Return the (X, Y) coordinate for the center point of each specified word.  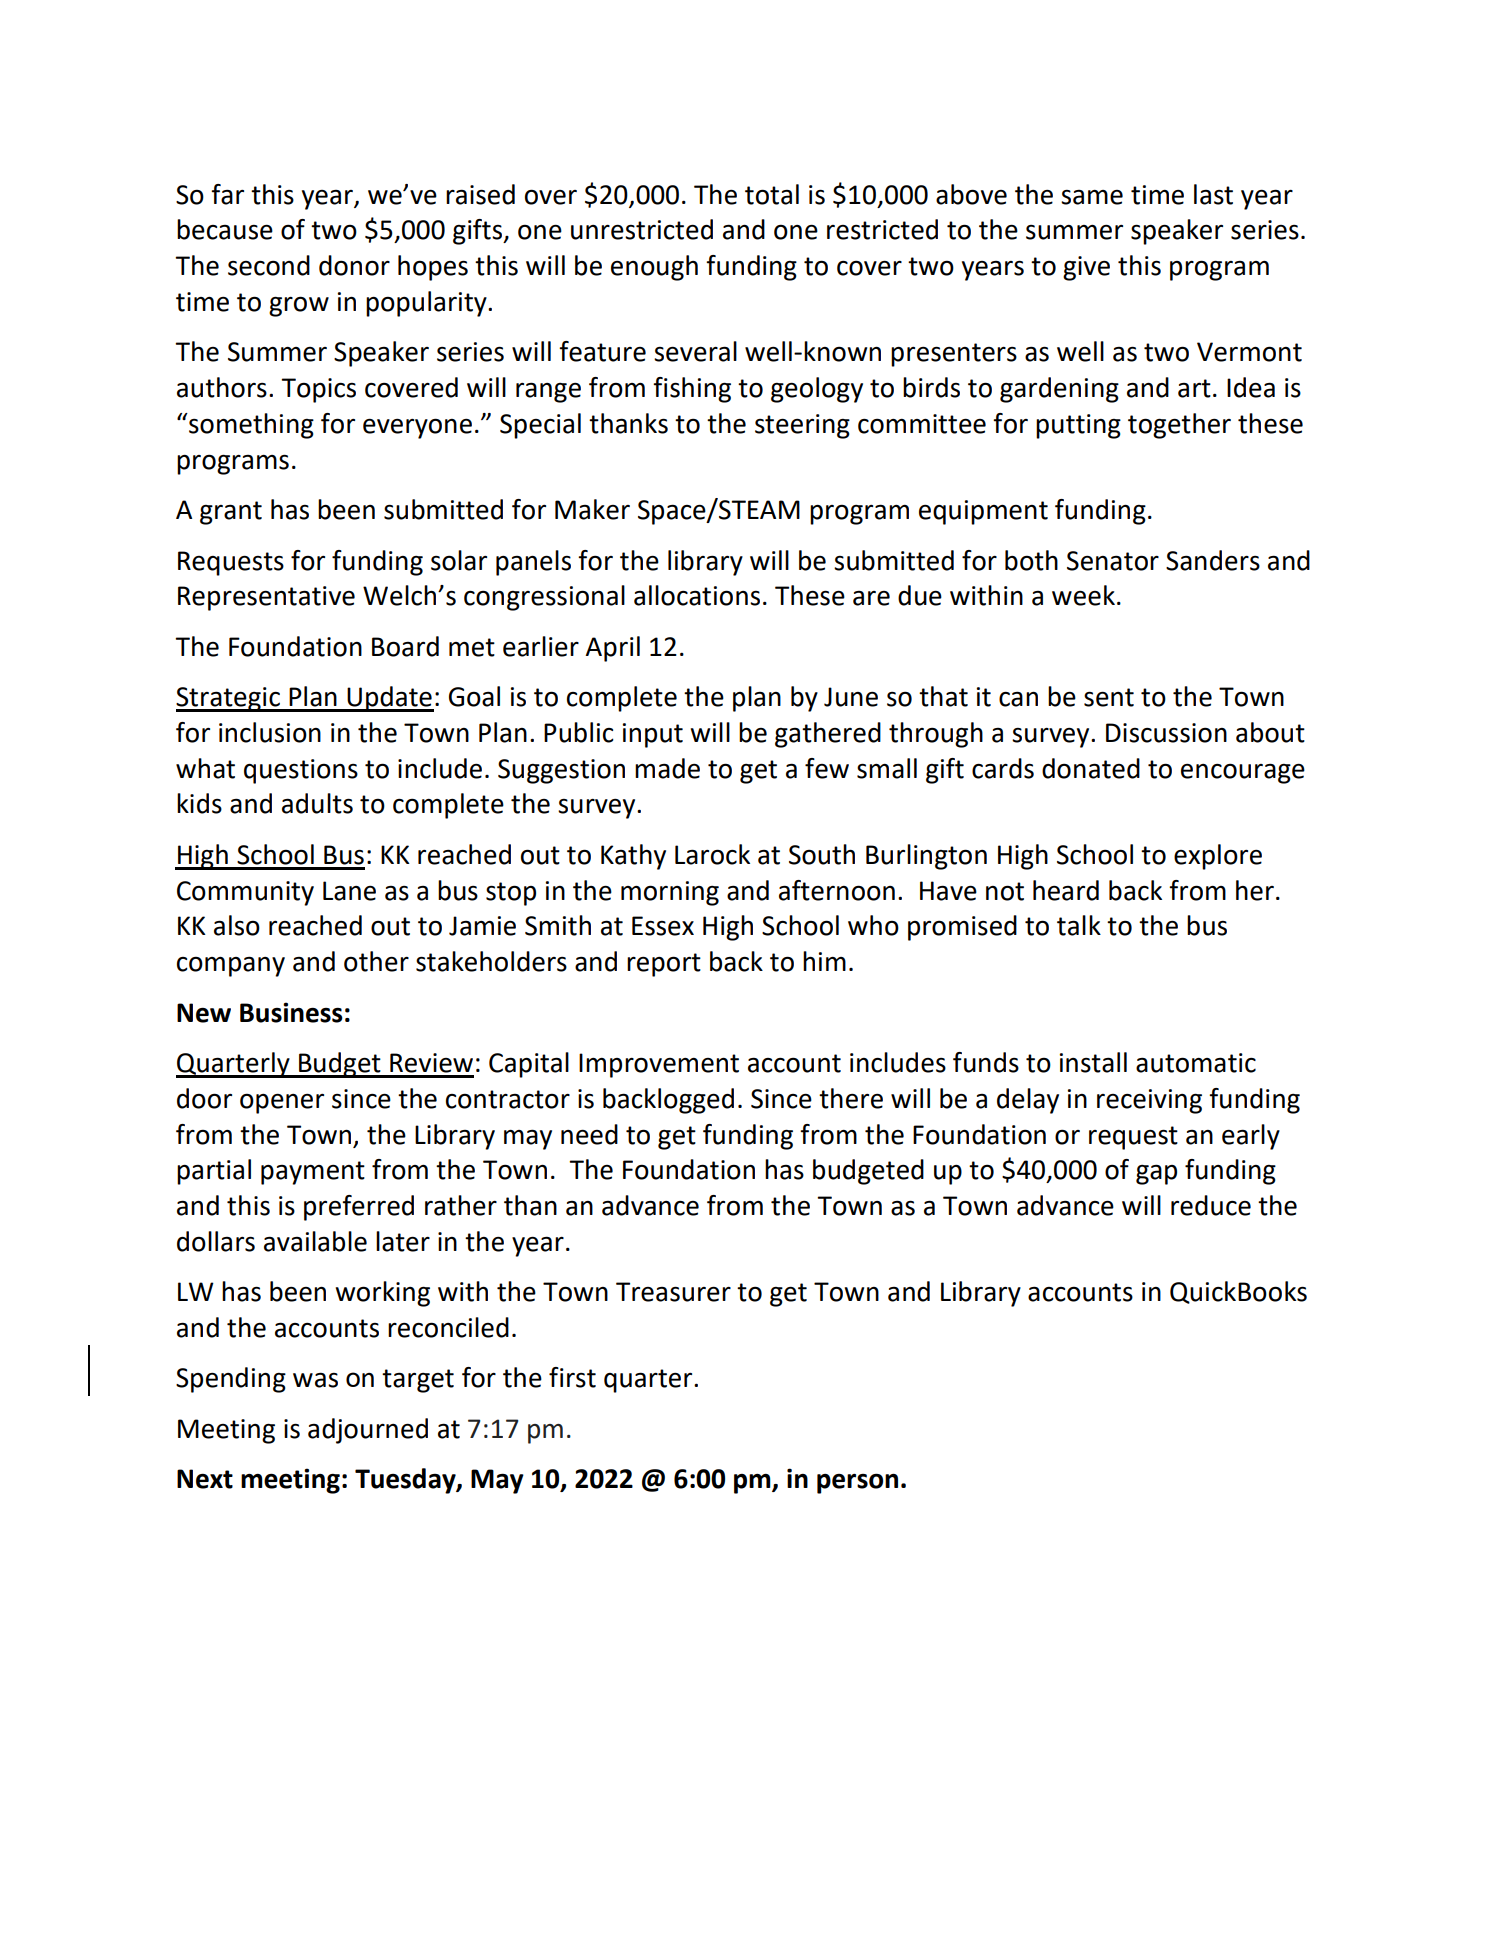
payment (313, 1173)
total (772, 194)
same (1092, 197)
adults (317, 803)
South (822, 854)
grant (231, 513)
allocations (697, 595)
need (589, 1134)
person (857, 1483)
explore (1218, 857)
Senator (1113, 561)
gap (1156, 1174)
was (315, 1380)
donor (354, 265)
